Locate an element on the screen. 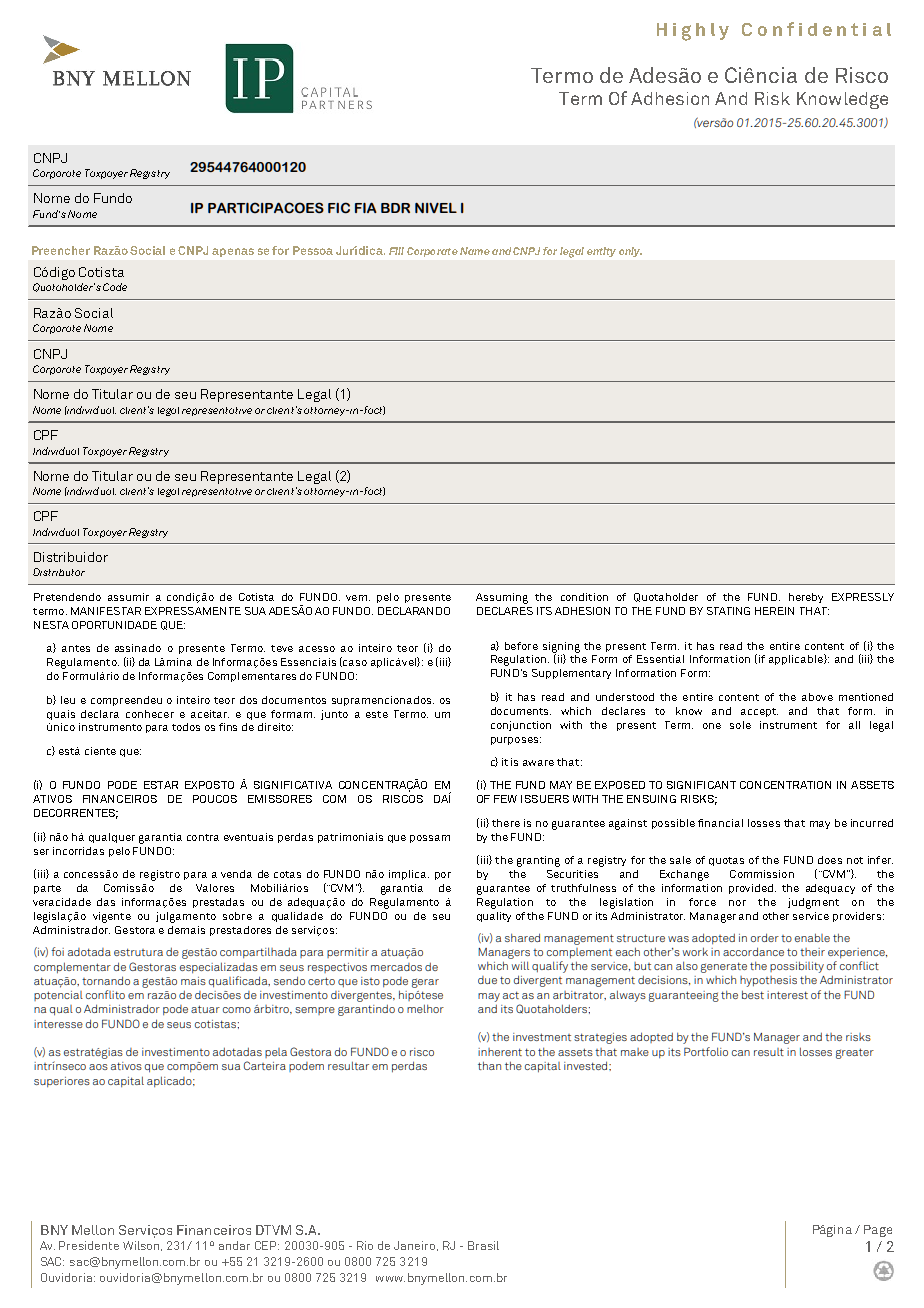 This screenshot has width=924, height=1308. only is located at coordinates (630, 252).
